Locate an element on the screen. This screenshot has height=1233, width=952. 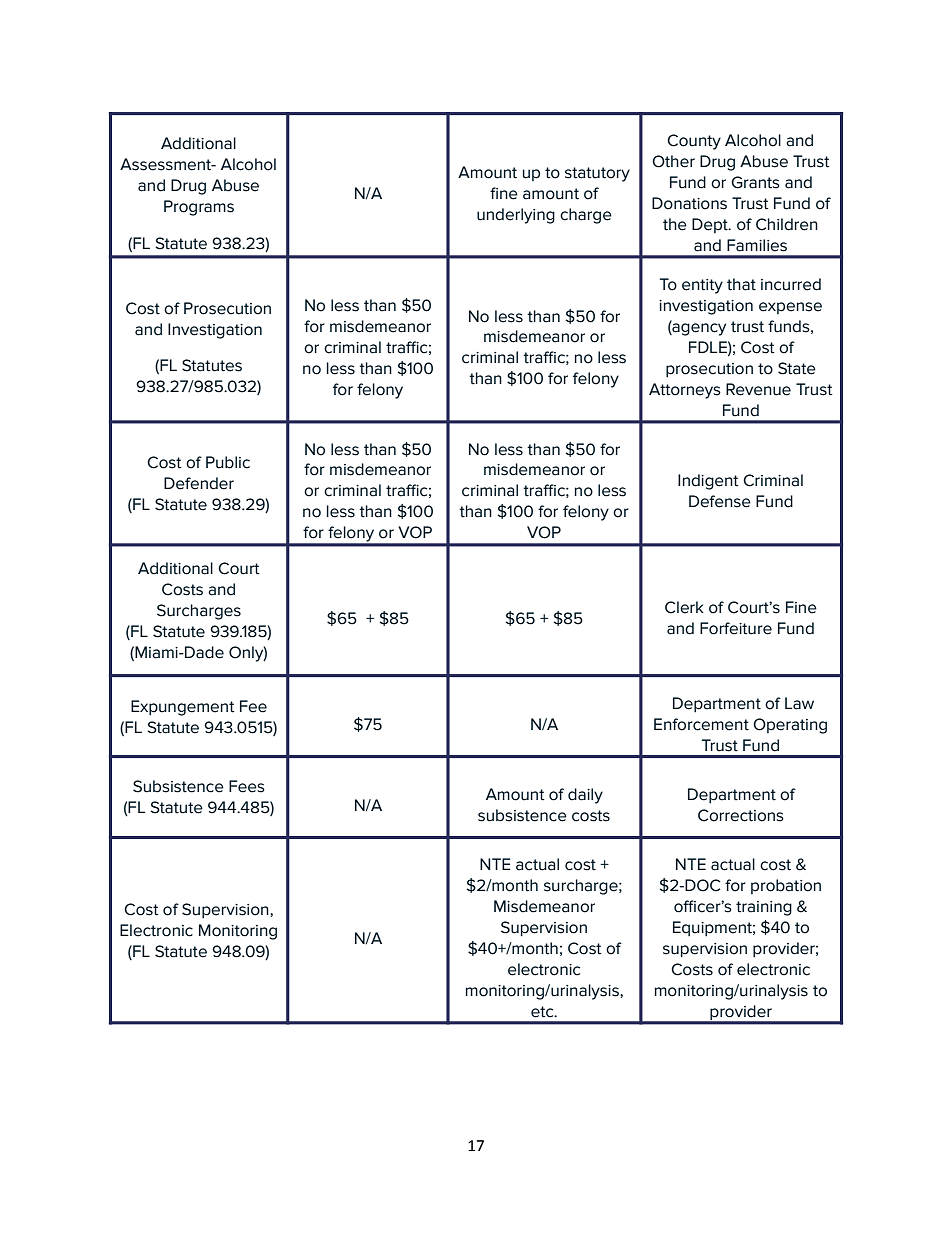
Grants is located at coordinates (755, 182).
